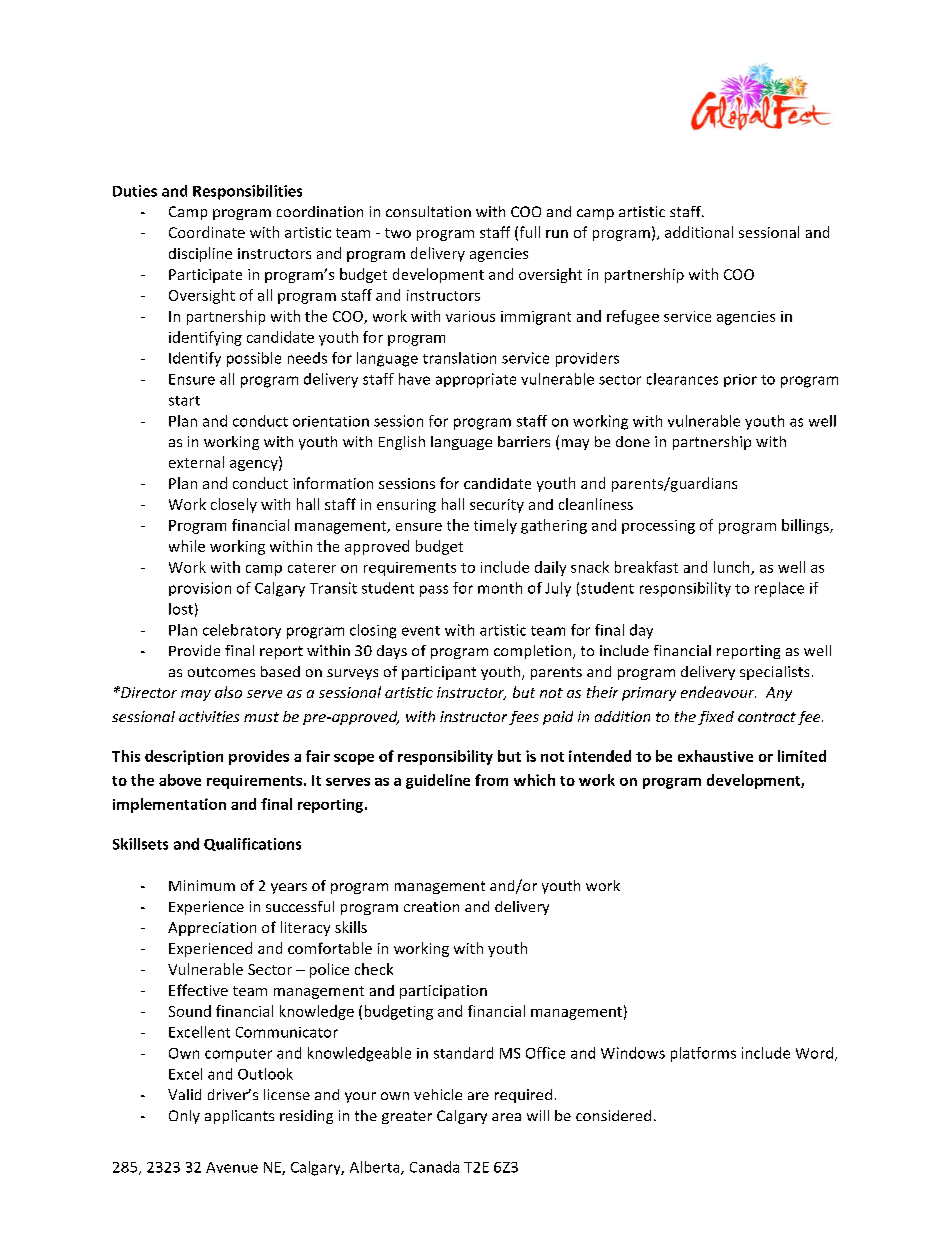 The height and width of the image is (1233, 952). I want to click on Qualifications, so click(252, 844).
